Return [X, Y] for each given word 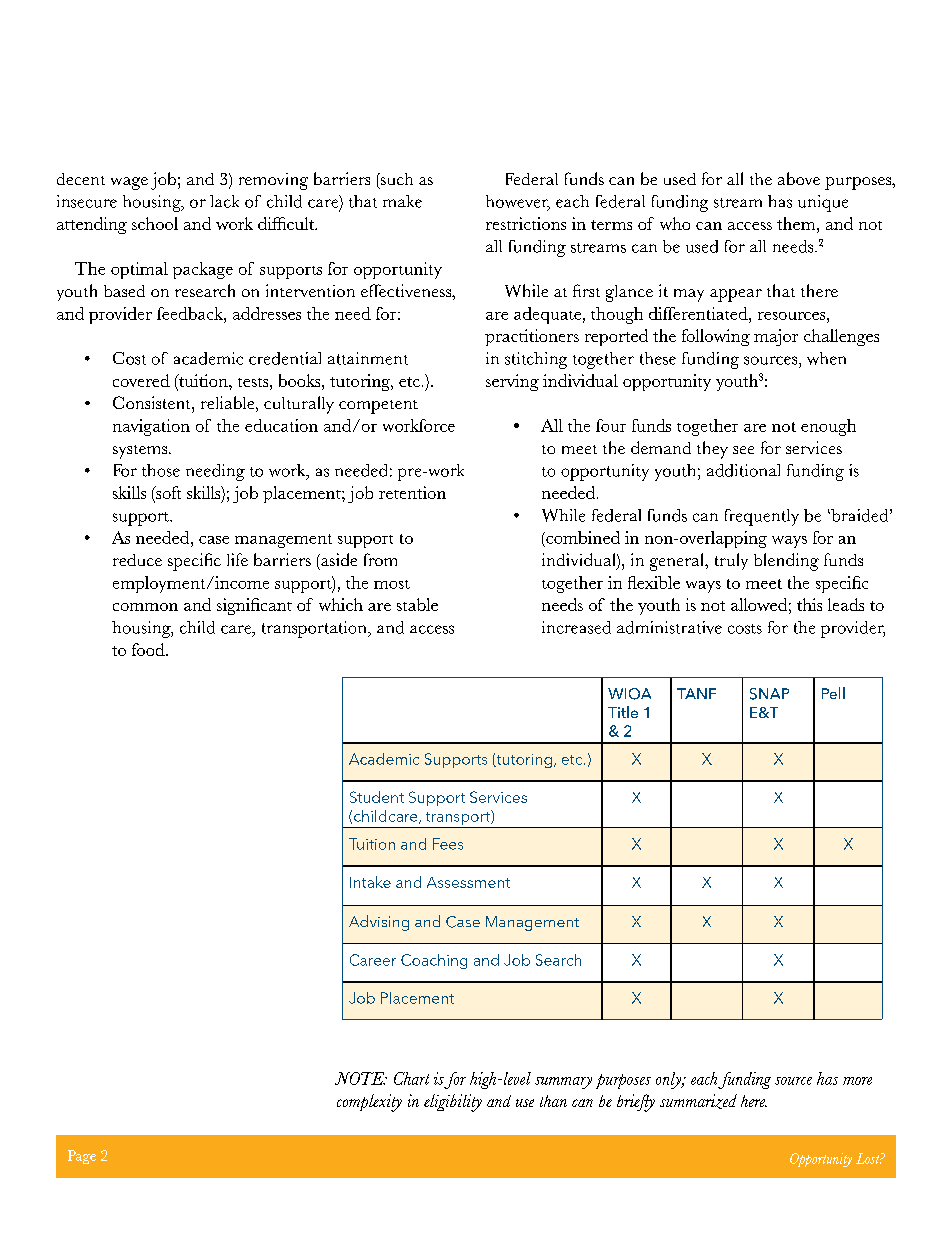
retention [412, 492]
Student [377, 797]
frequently [762, 517]
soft [167, 494]
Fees [448, 844]
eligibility [453, 1103]
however [518, 202]
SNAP [769, 694]
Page [82, 1157]
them [797, 223]
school [155, 223]
